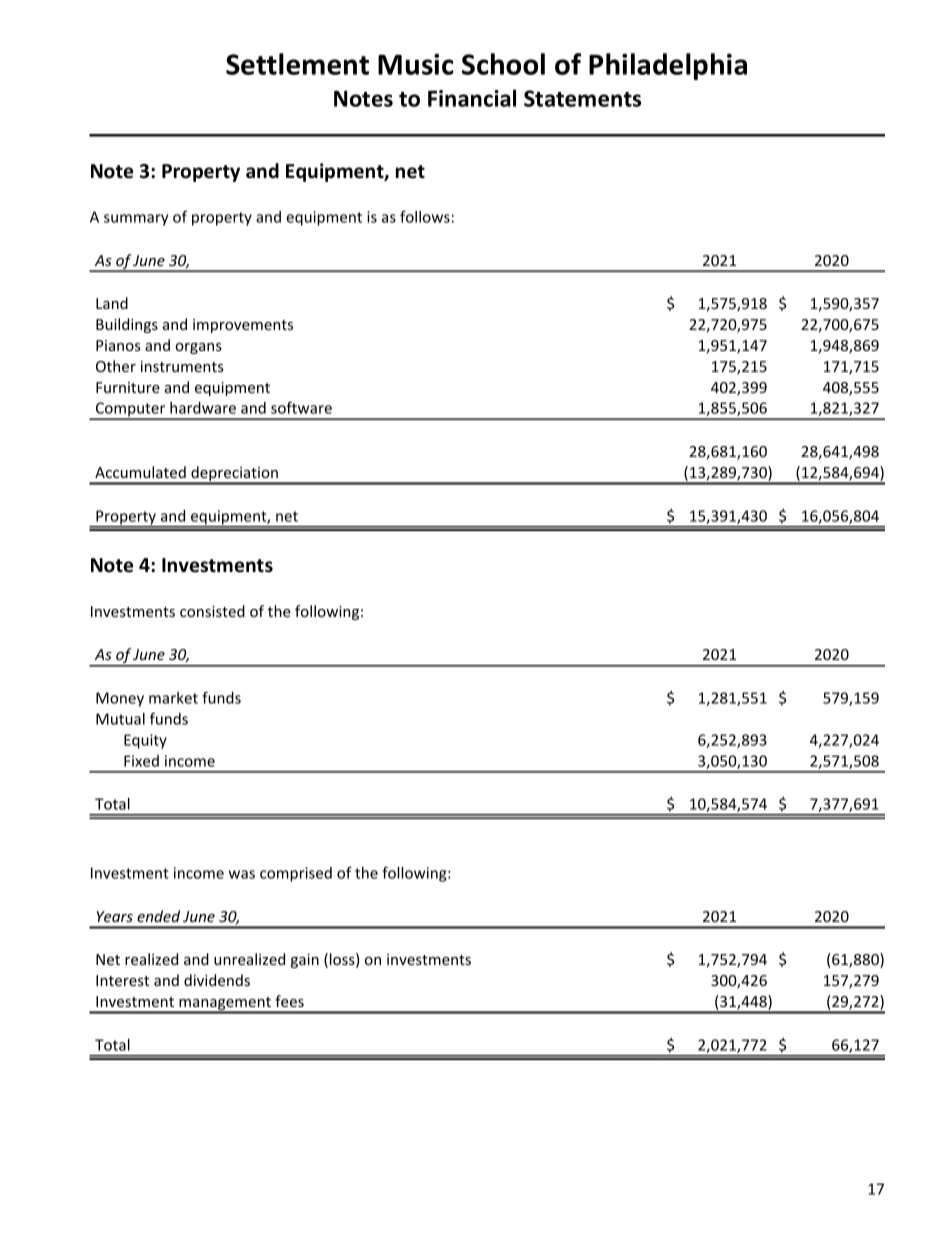  Describe the element at coordinates (198, 348) in the screenshot. I see `organs` at that location.
